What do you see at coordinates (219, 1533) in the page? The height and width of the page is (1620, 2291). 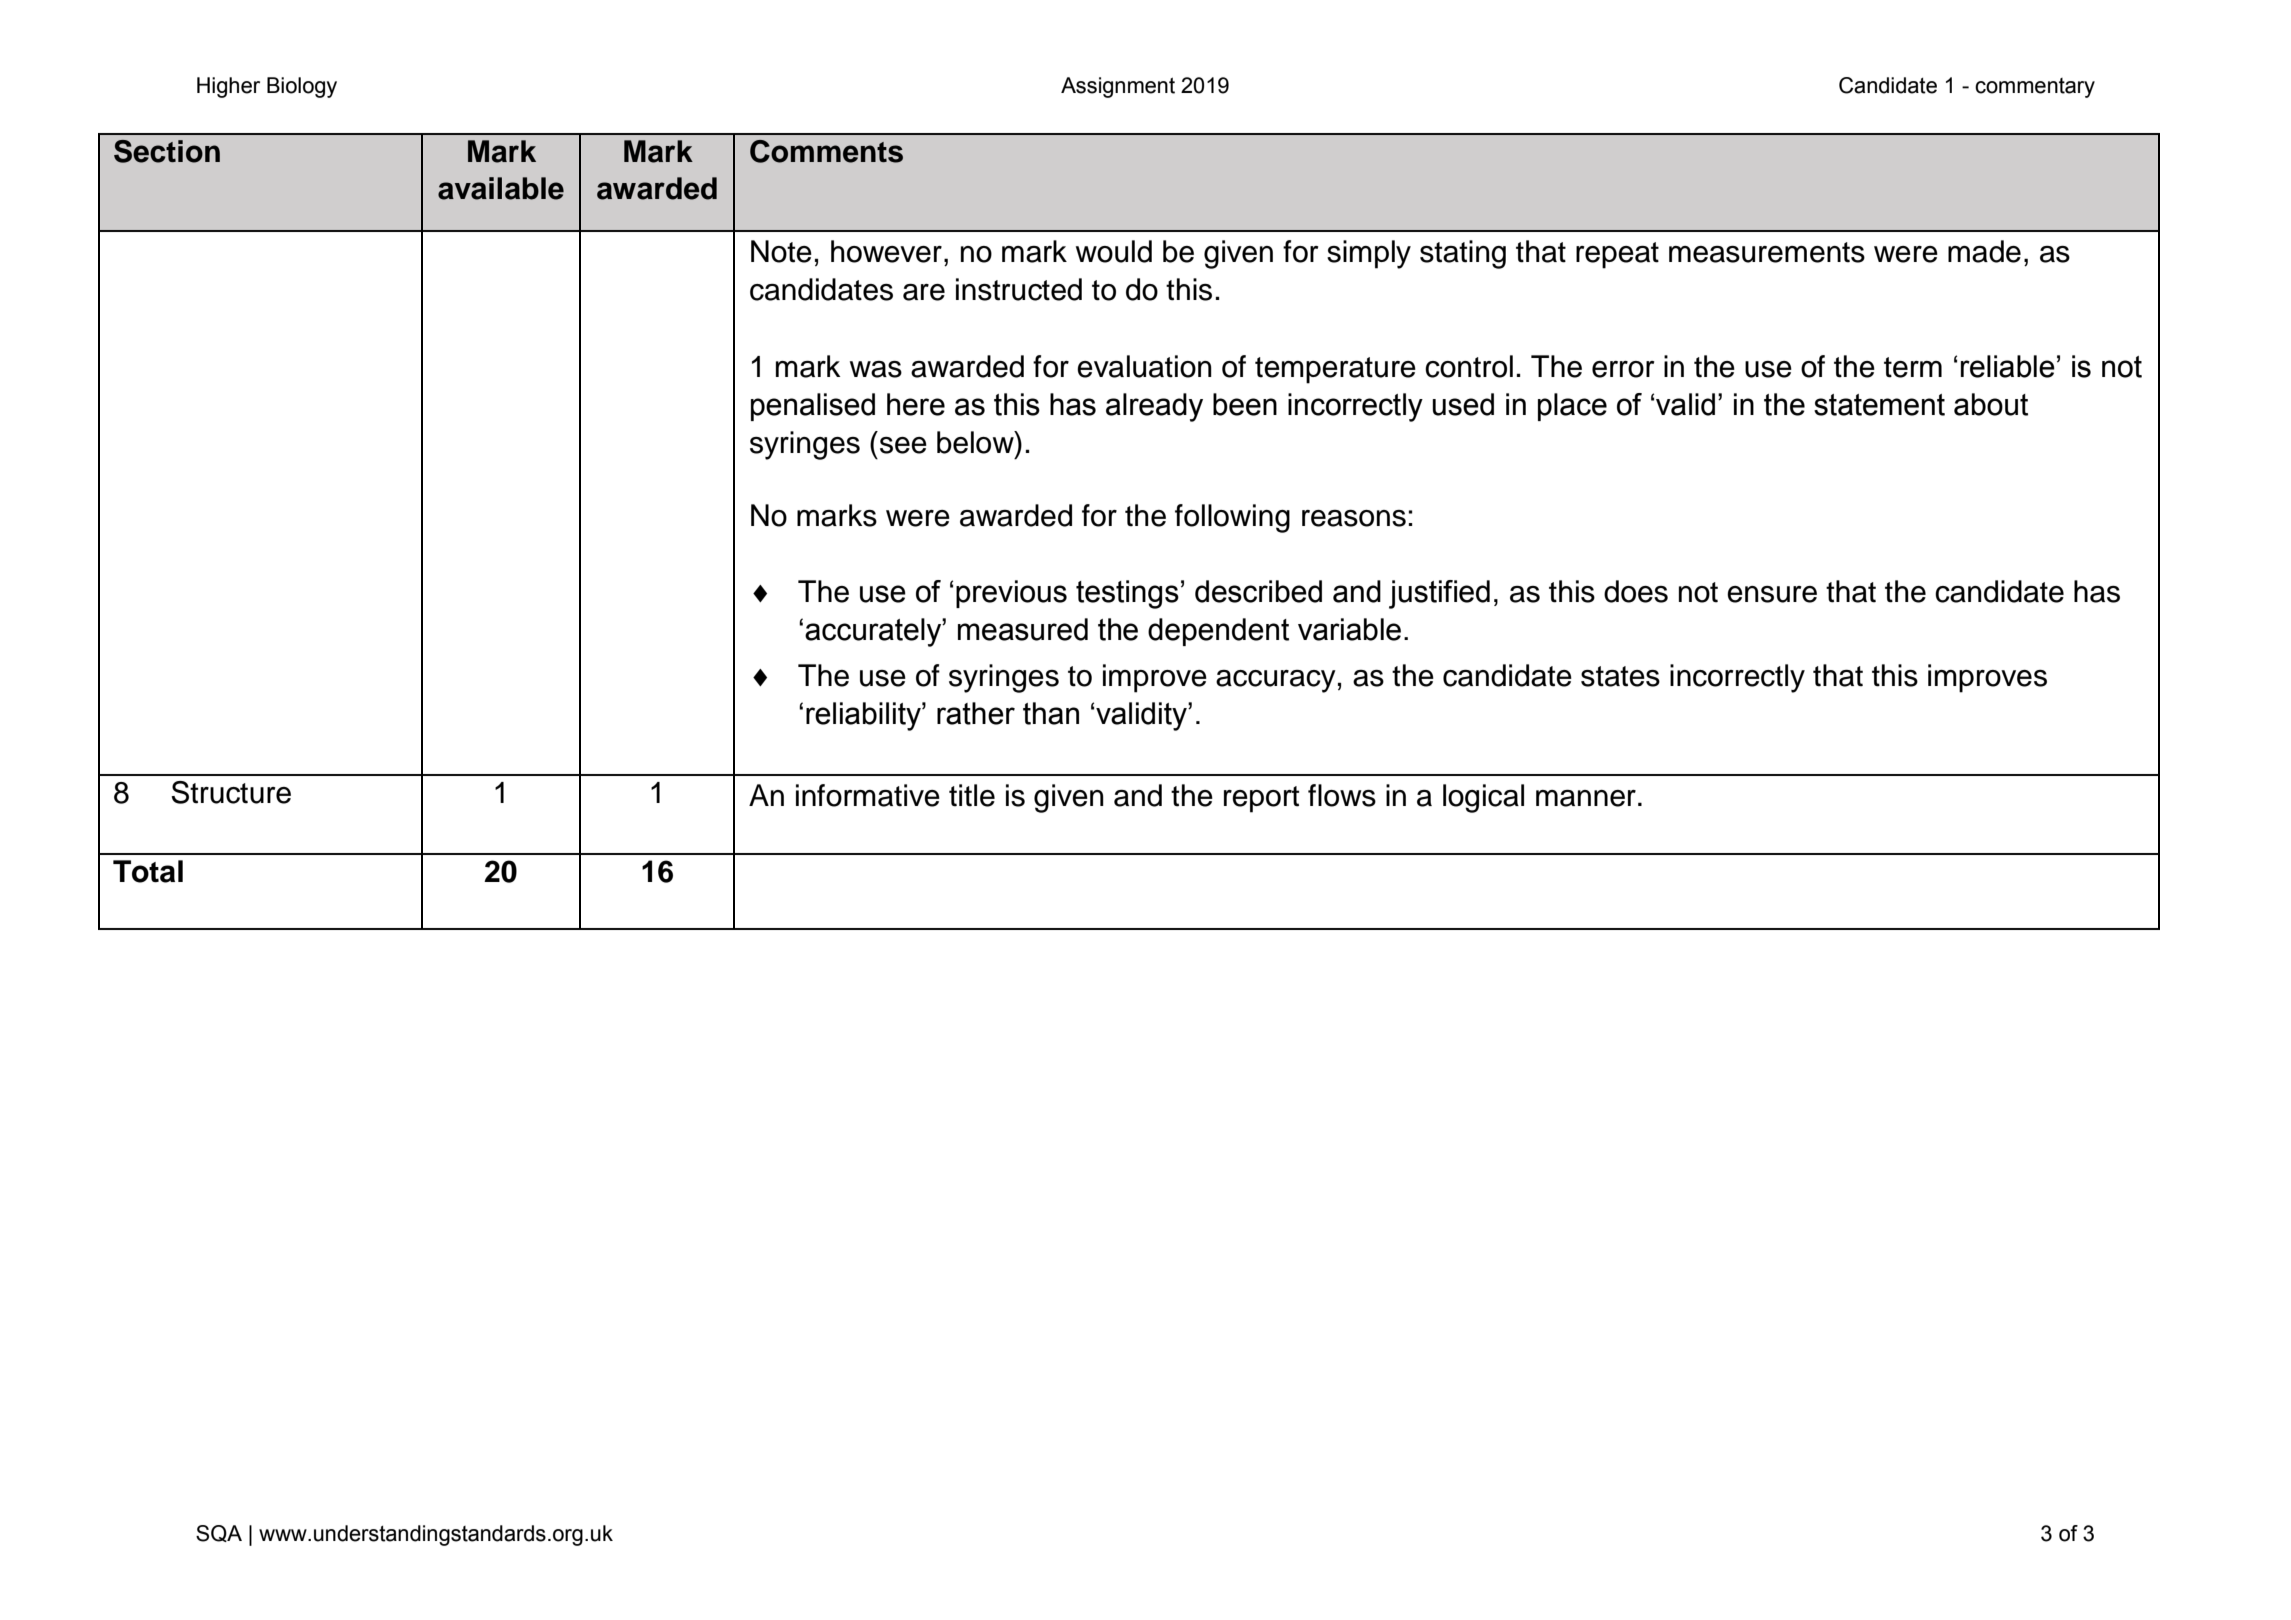 I see `SQA` at bounding box center [219, 1533].
